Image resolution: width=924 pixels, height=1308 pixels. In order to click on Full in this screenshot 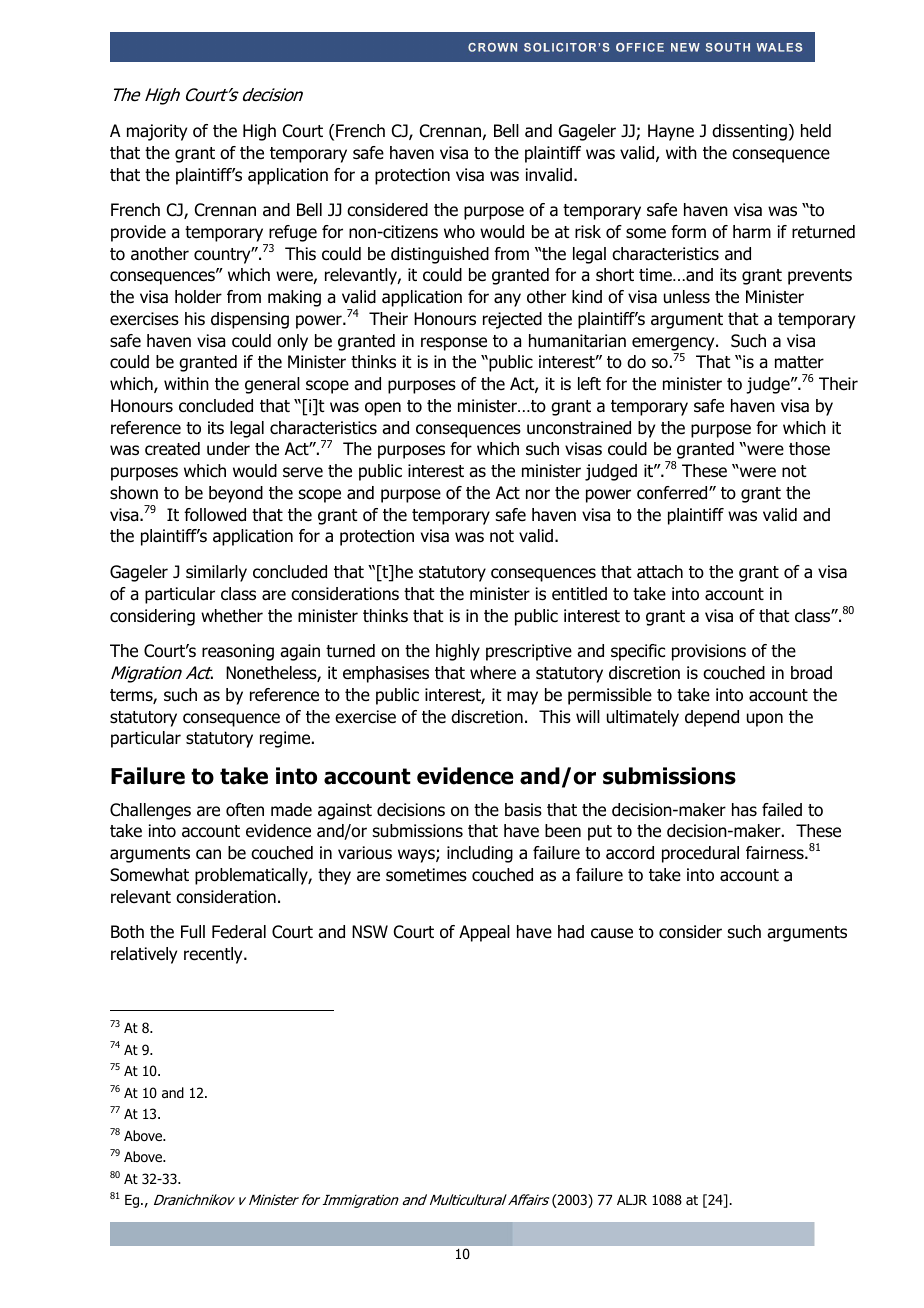, I will do `click(193, 932)`.
